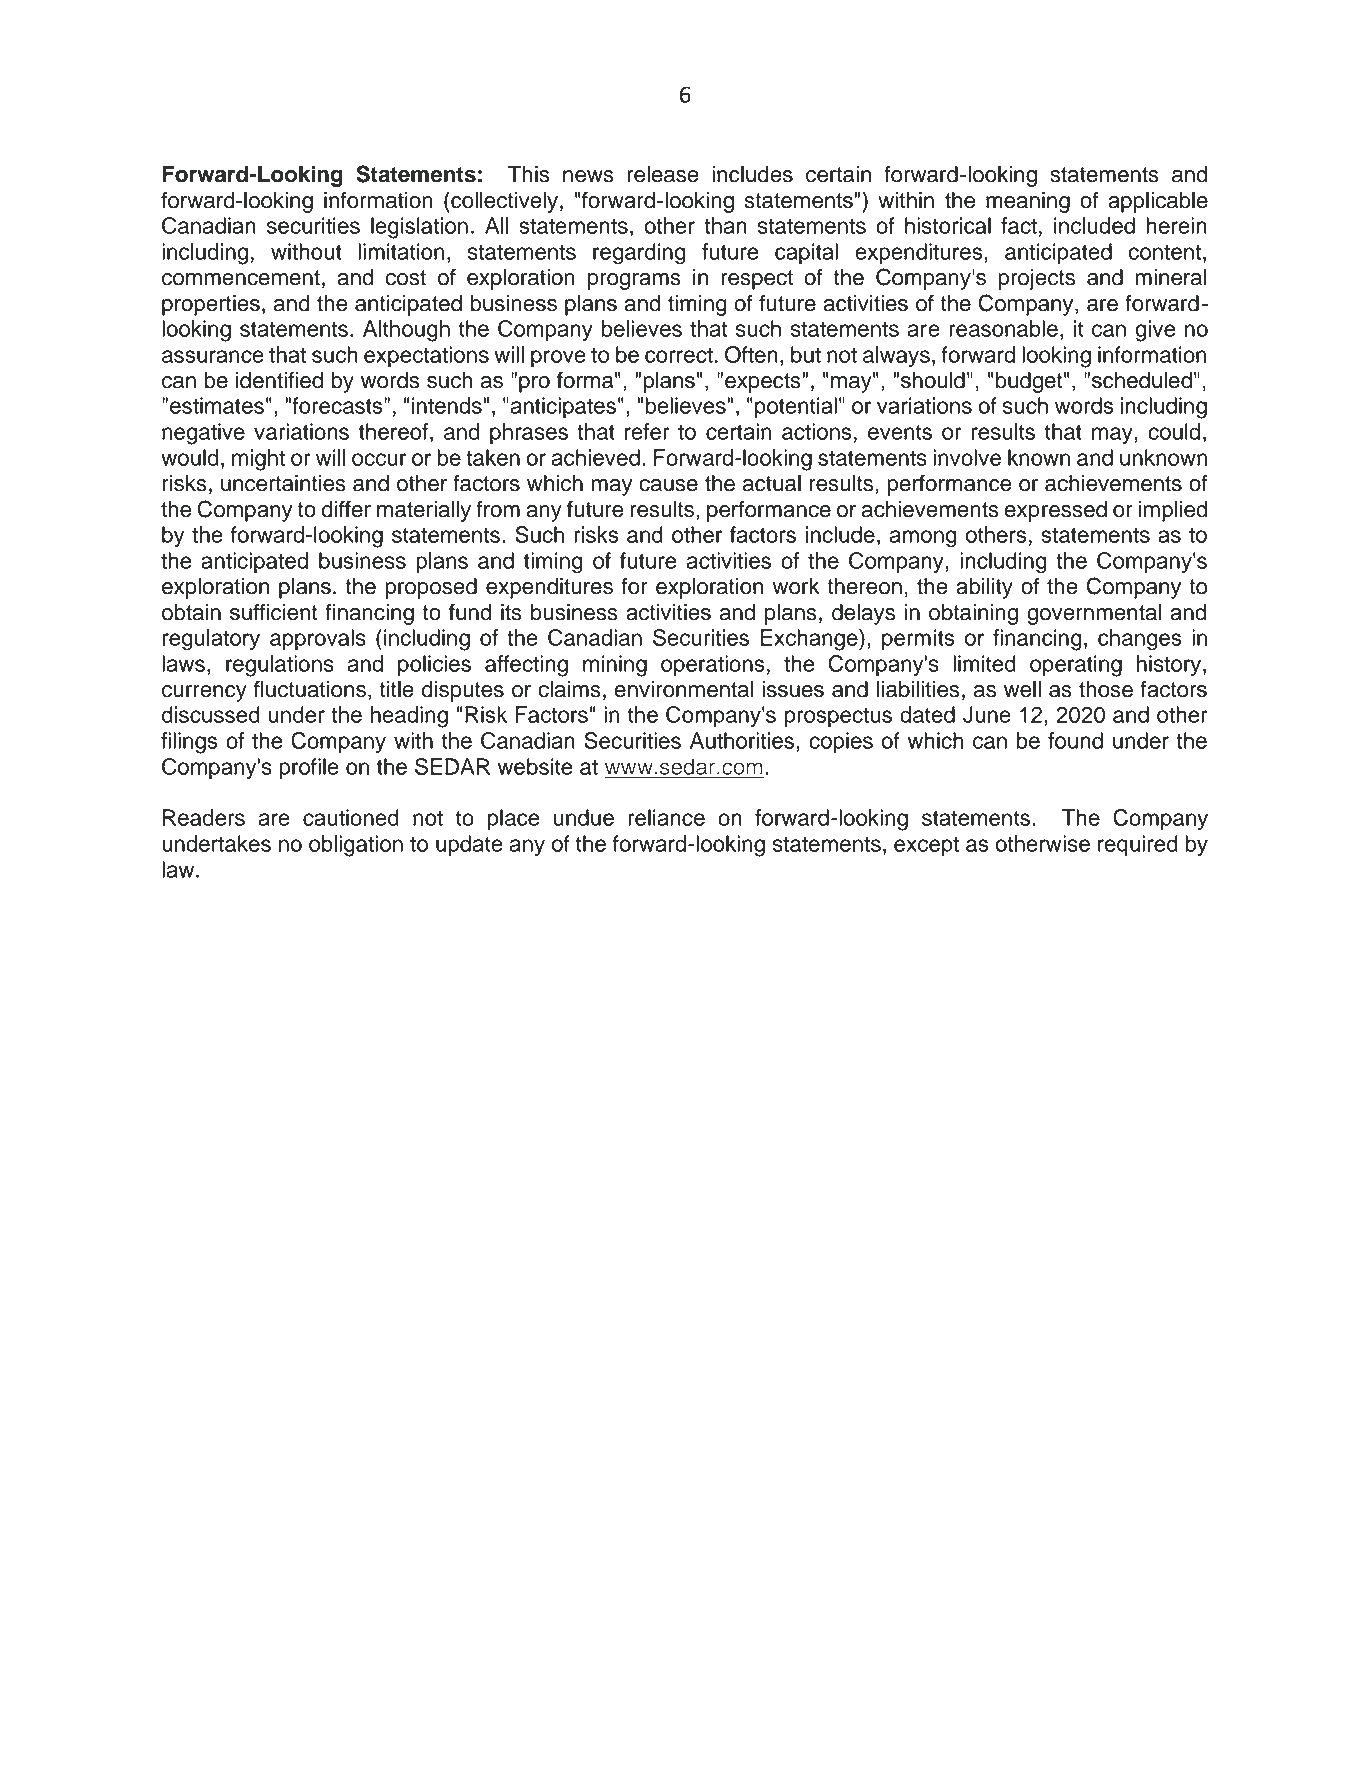  What do you see at coordinates (1056, 511) in the screenshot?
I see `expressed` at bounding box center [1056, 511].
